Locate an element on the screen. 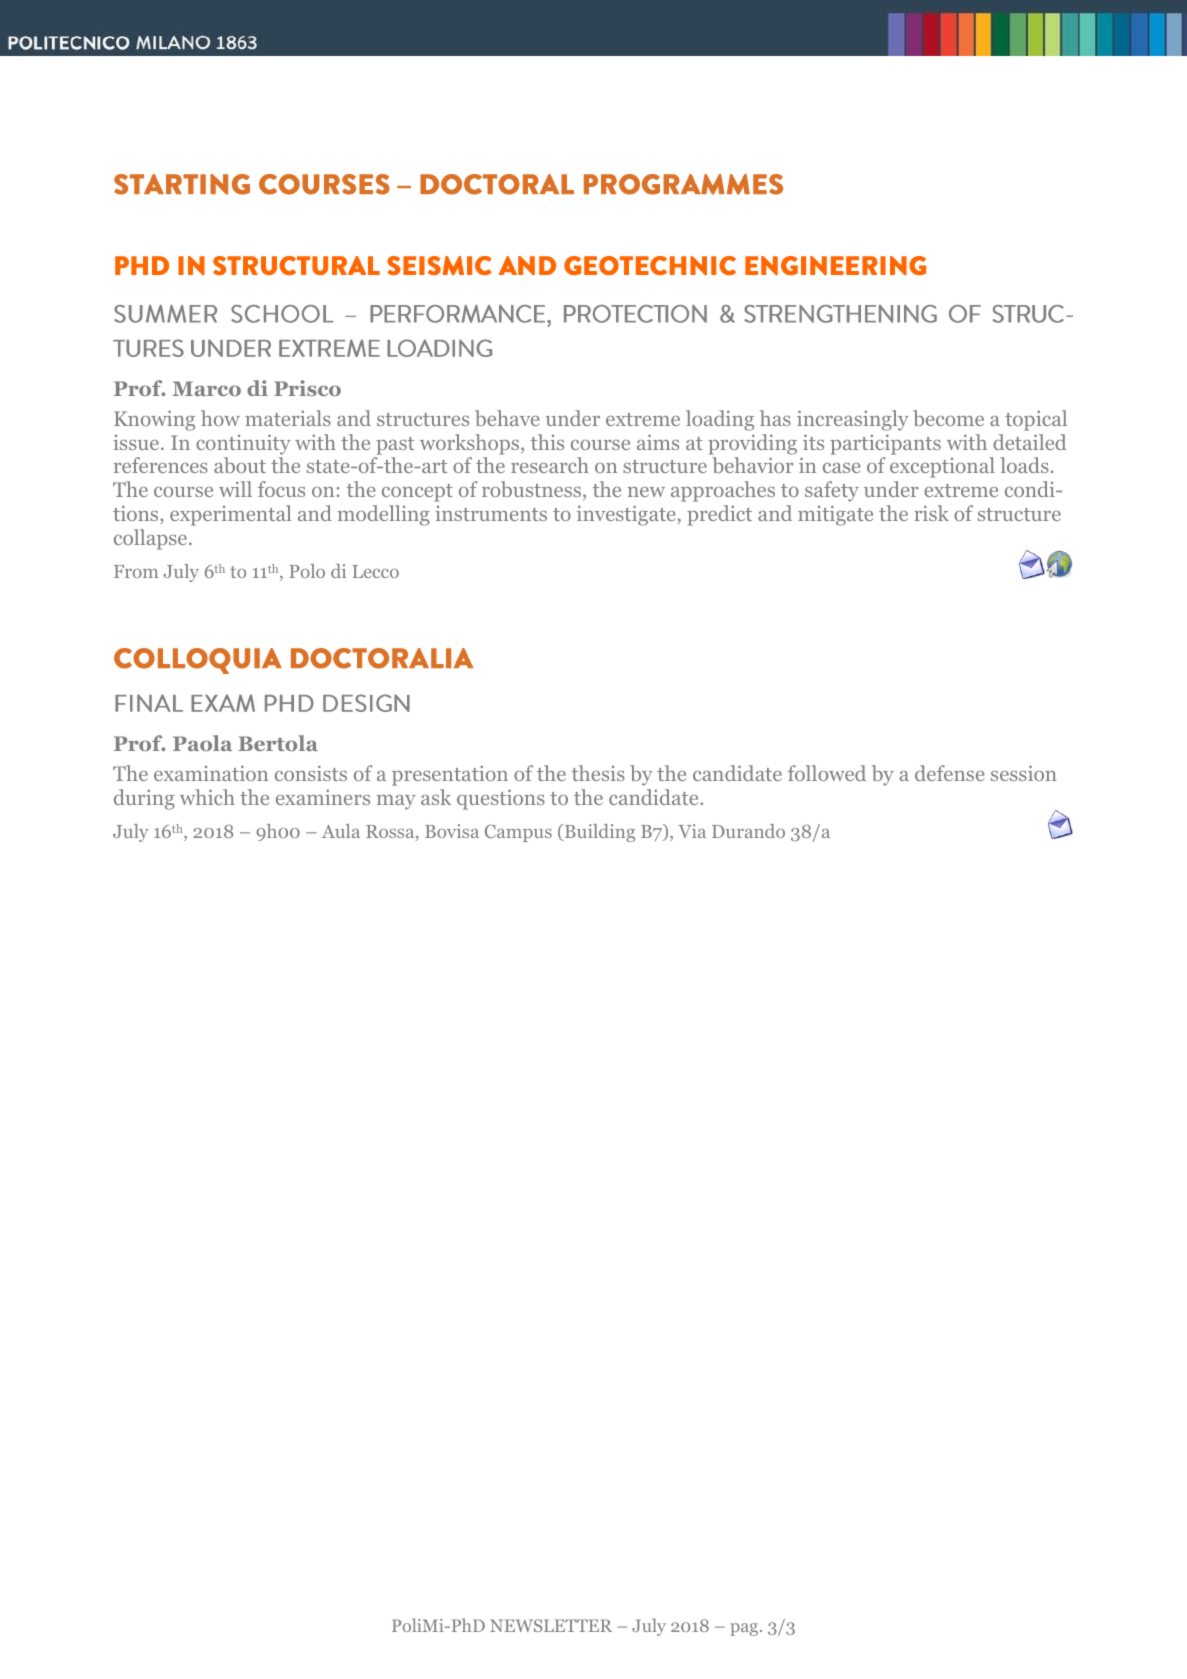 Image resolution: width=1187 pixels, height=1679 pixels. session is located at coordinates (1024, 773).
